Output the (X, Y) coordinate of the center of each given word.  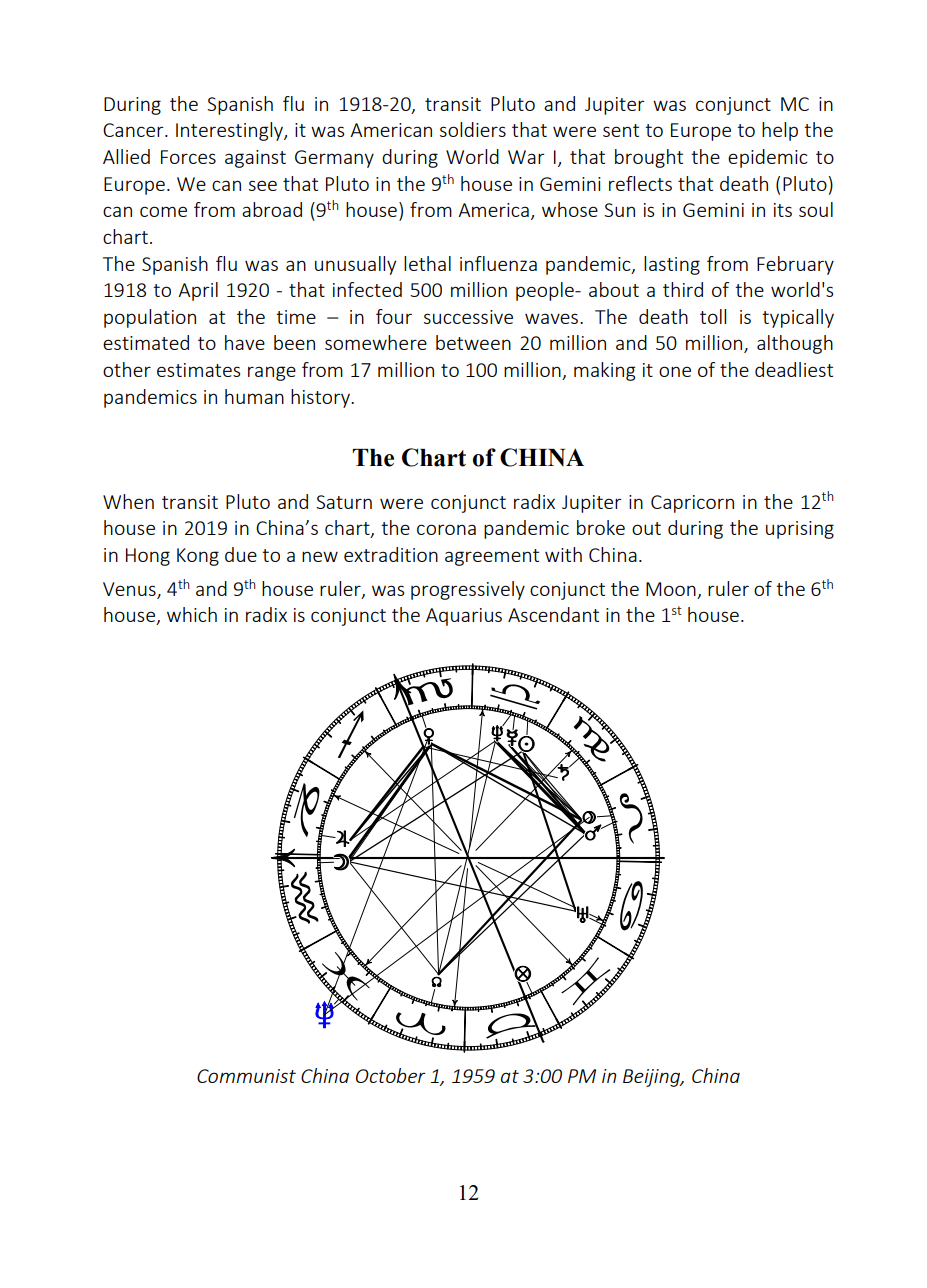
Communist (246, 1076)
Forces (188, 157)
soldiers (473, 129)
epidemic (768, 158)
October (391, 1075)
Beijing (653, 1078)
